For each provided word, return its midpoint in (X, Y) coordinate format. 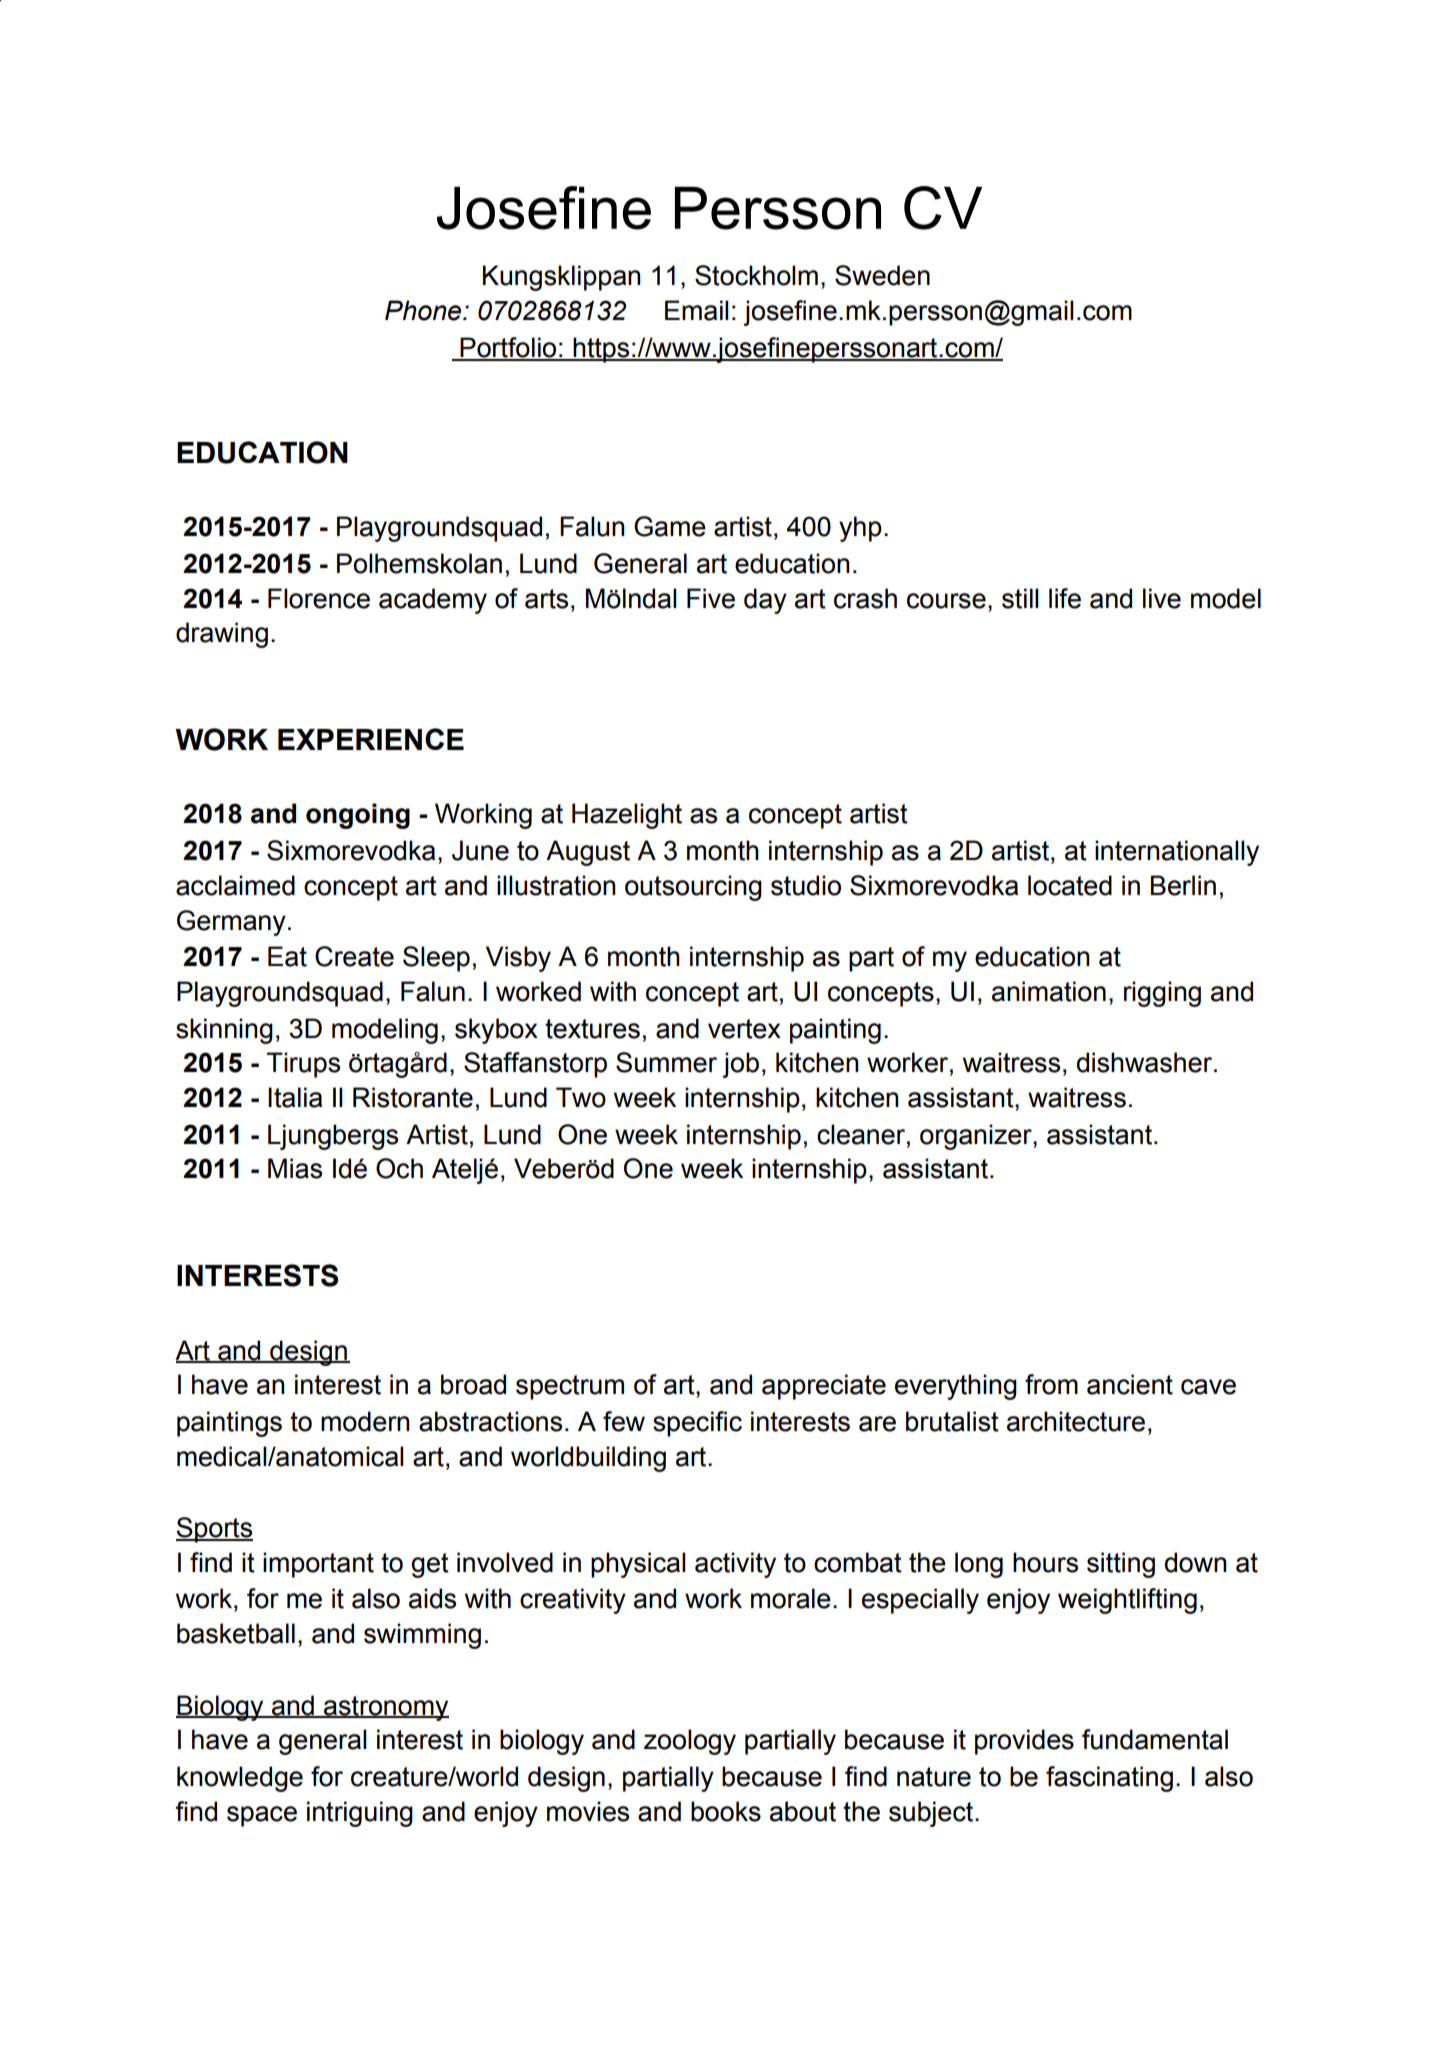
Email (697, 310)
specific (697, 1424)
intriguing (360, 1814)
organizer (977, 1137)
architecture (1076, 1421)
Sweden (882, 275)
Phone (424, 310)
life (1065, 598)
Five (711, 598)
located (1070, 885)
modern (365, 1421)
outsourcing (693, 888)
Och (399, 1168)
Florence (319, 598)
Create (354, 956)
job (741, 1065)
